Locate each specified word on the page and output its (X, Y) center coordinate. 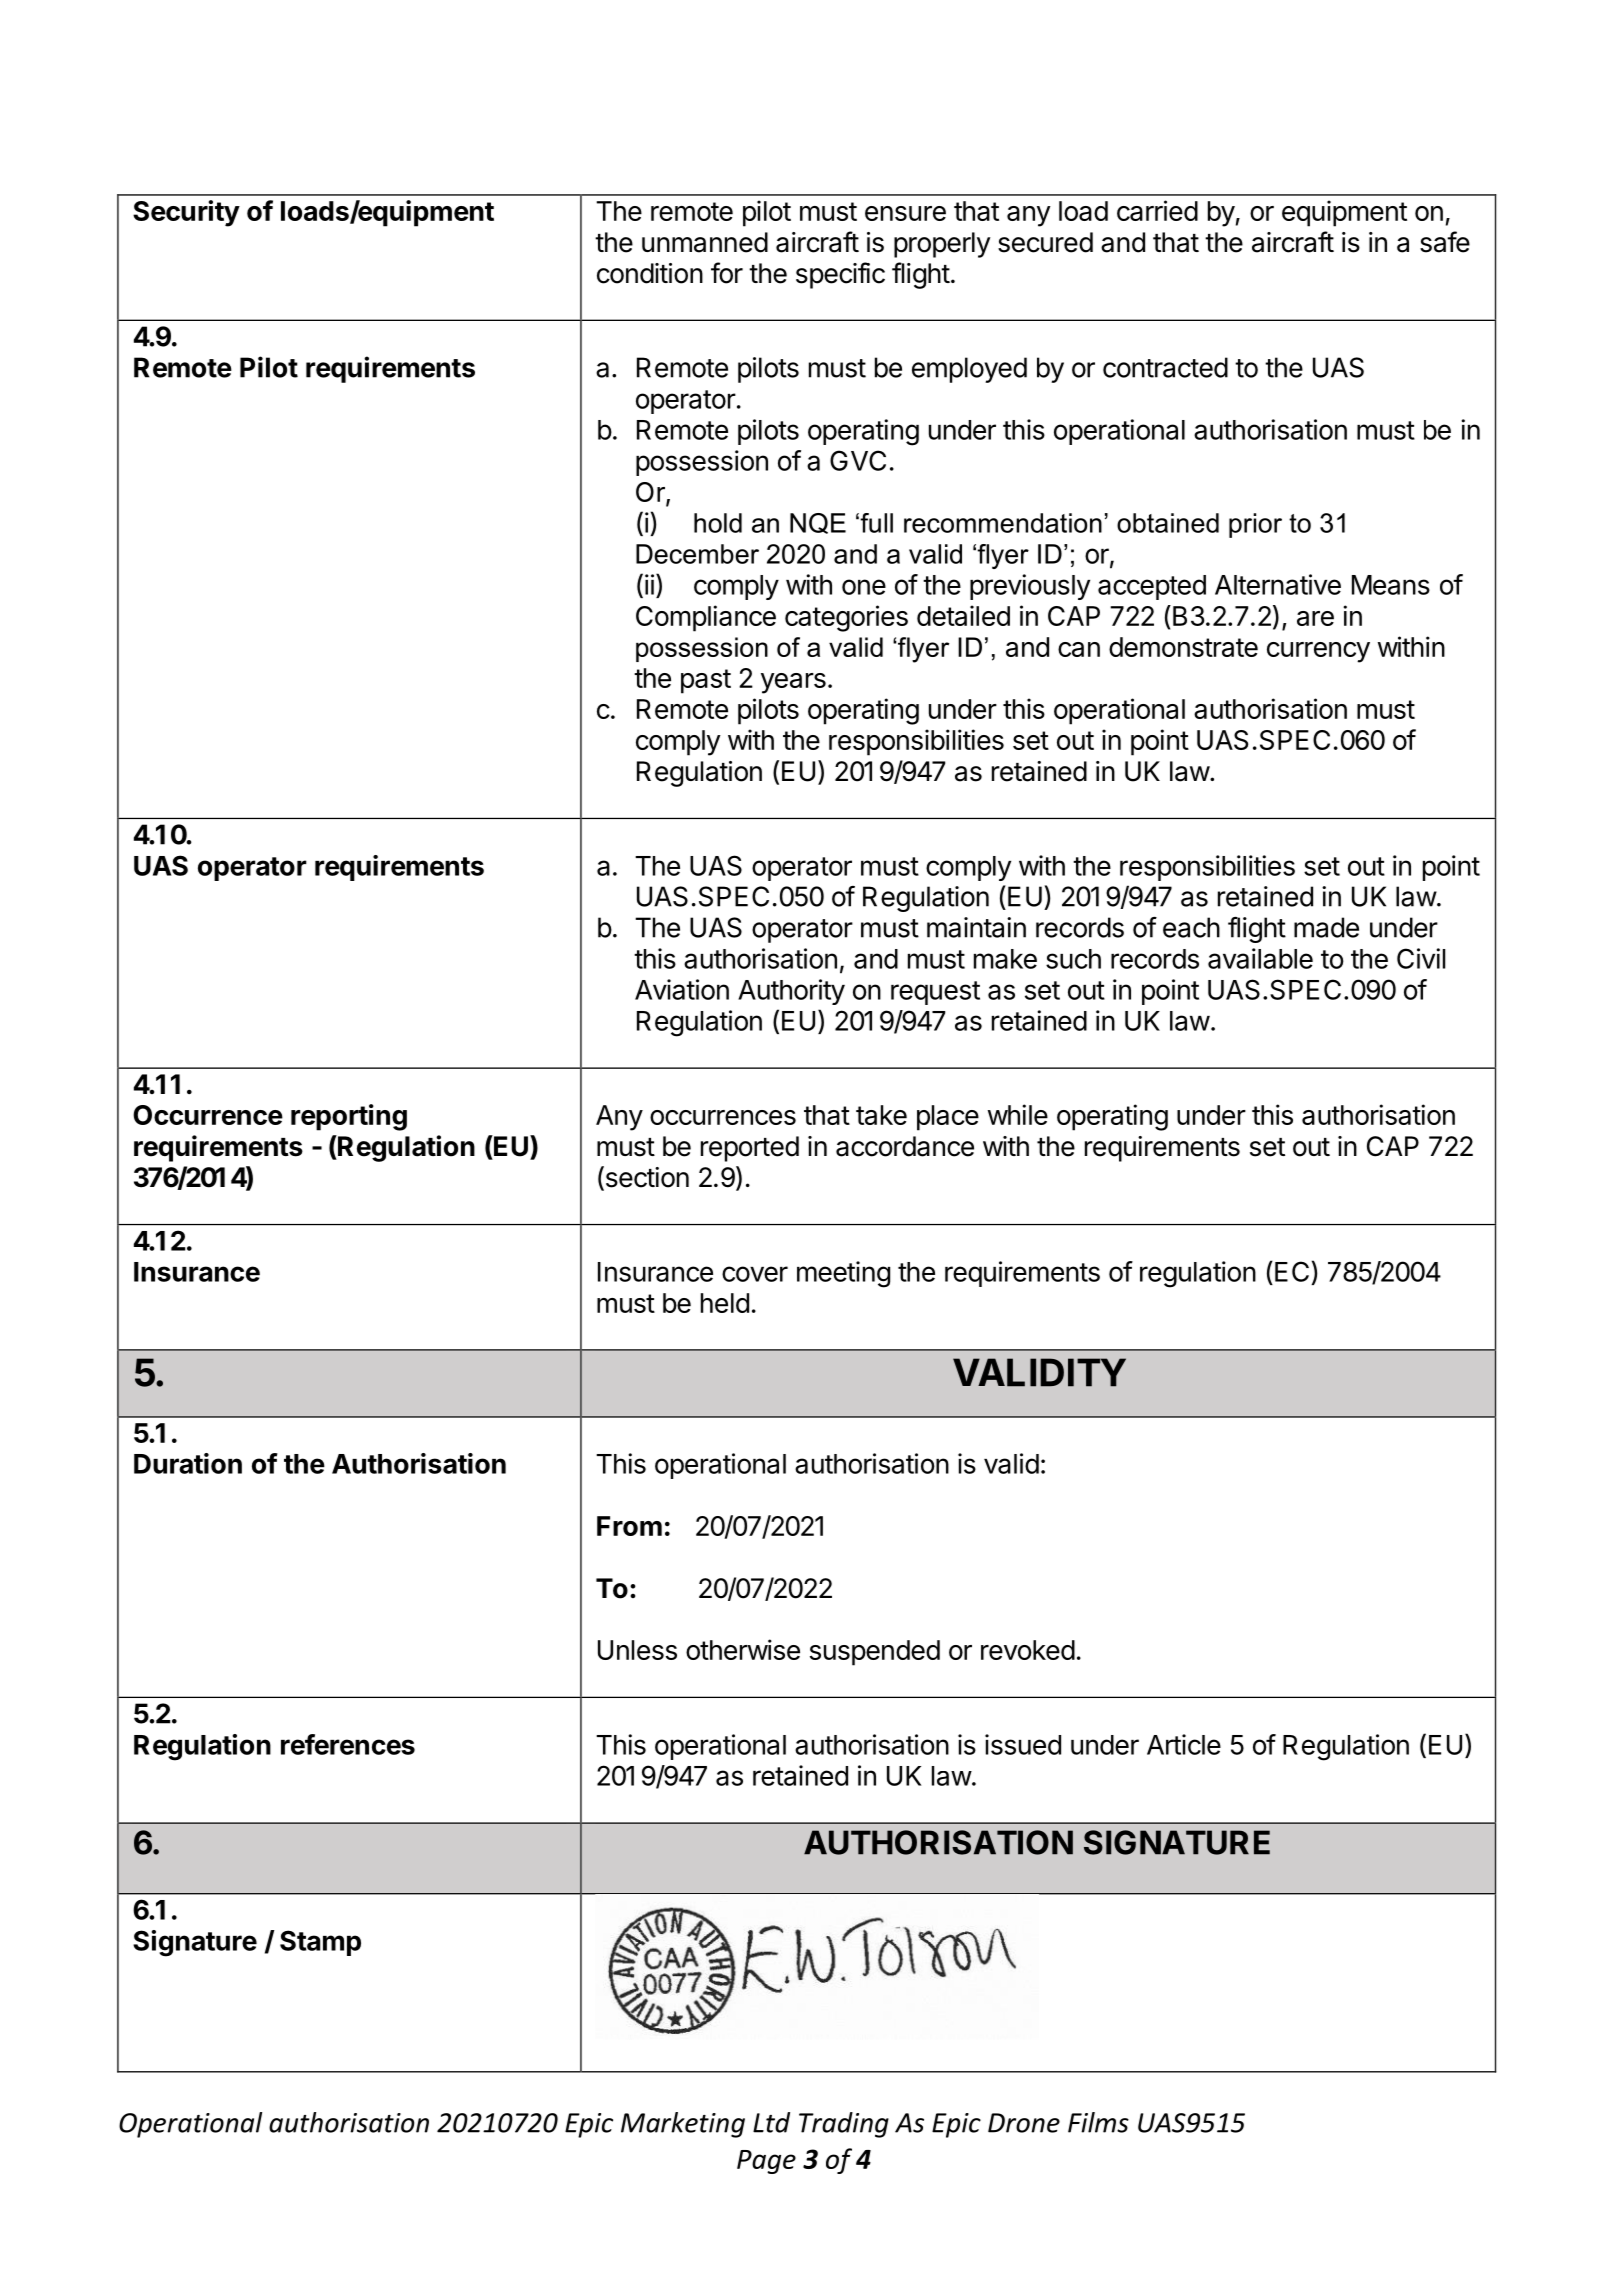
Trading (844, 2125)
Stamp (320, 1943)
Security (186, 213)
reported (750, 1149)
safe (1445, 242)
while (1018, 1114)
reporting (349, 1117)
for (727, 273)
